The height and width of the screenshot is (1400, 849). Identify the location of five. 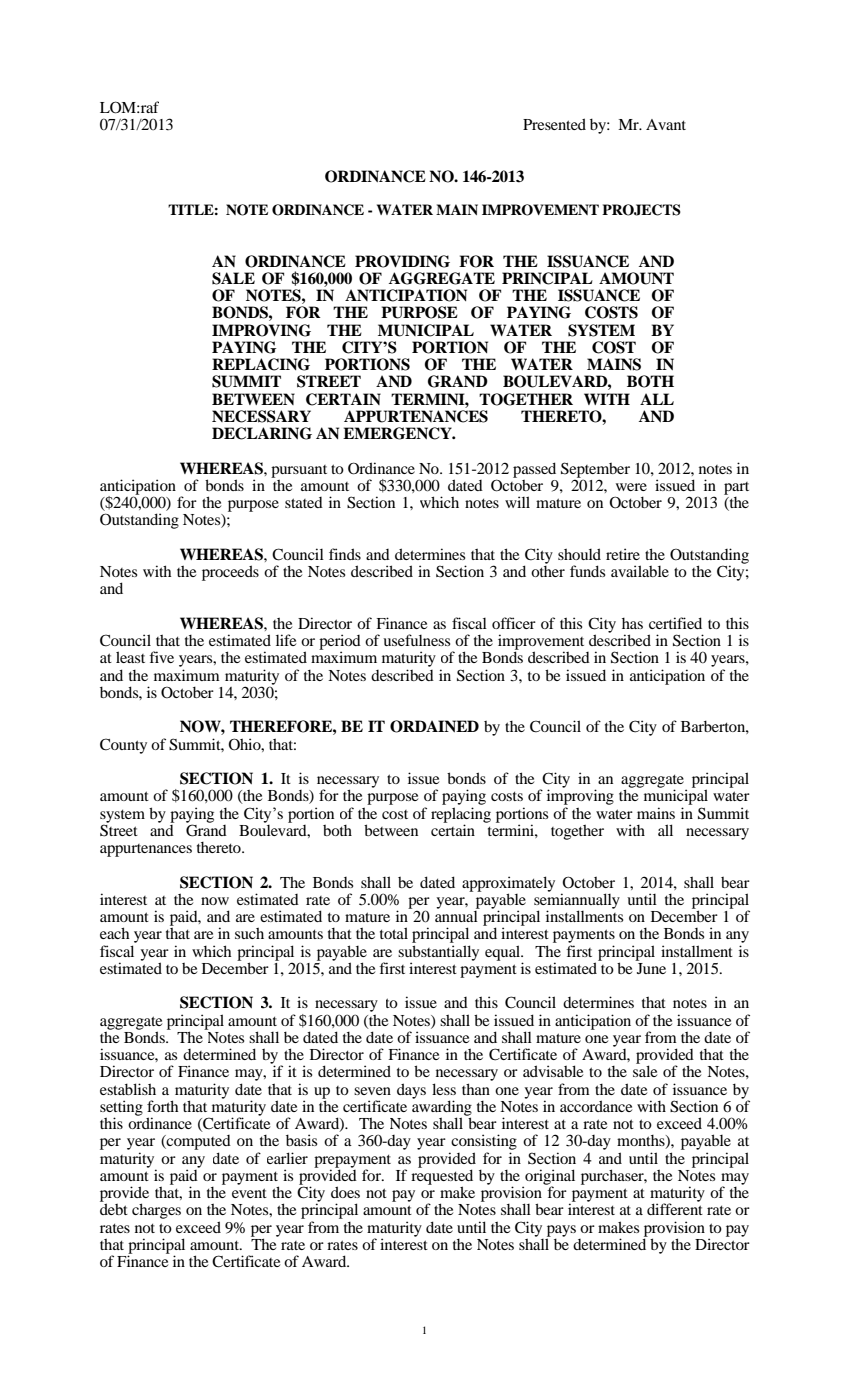
(161, 657).
